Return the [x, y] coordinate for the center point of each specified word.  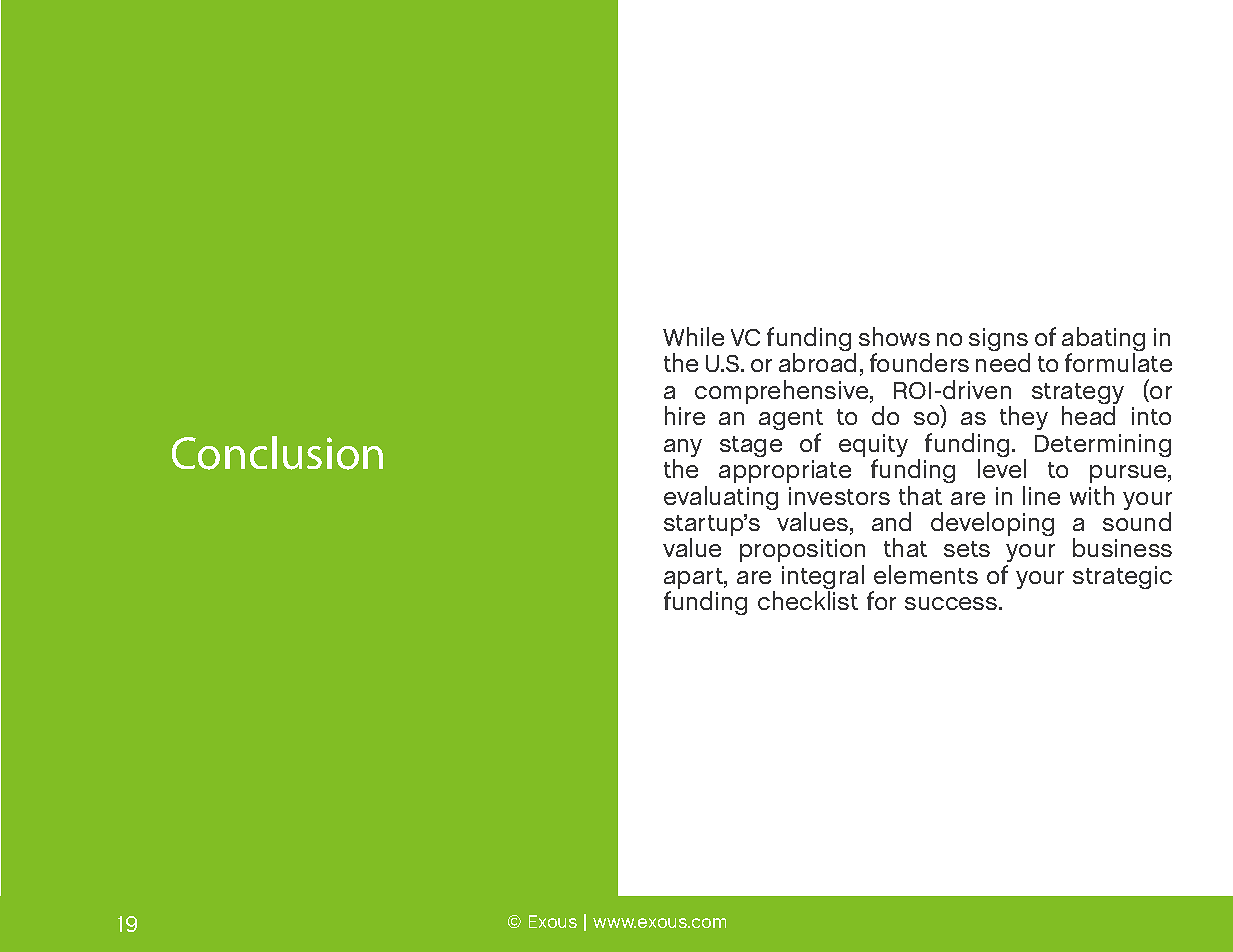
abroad [817, 362]
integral [823, 578]
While [693, 336]
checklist [808, 600]
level [1002, 468]
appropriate [785, 471]
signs [999, 341]
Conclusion [277, 453]
